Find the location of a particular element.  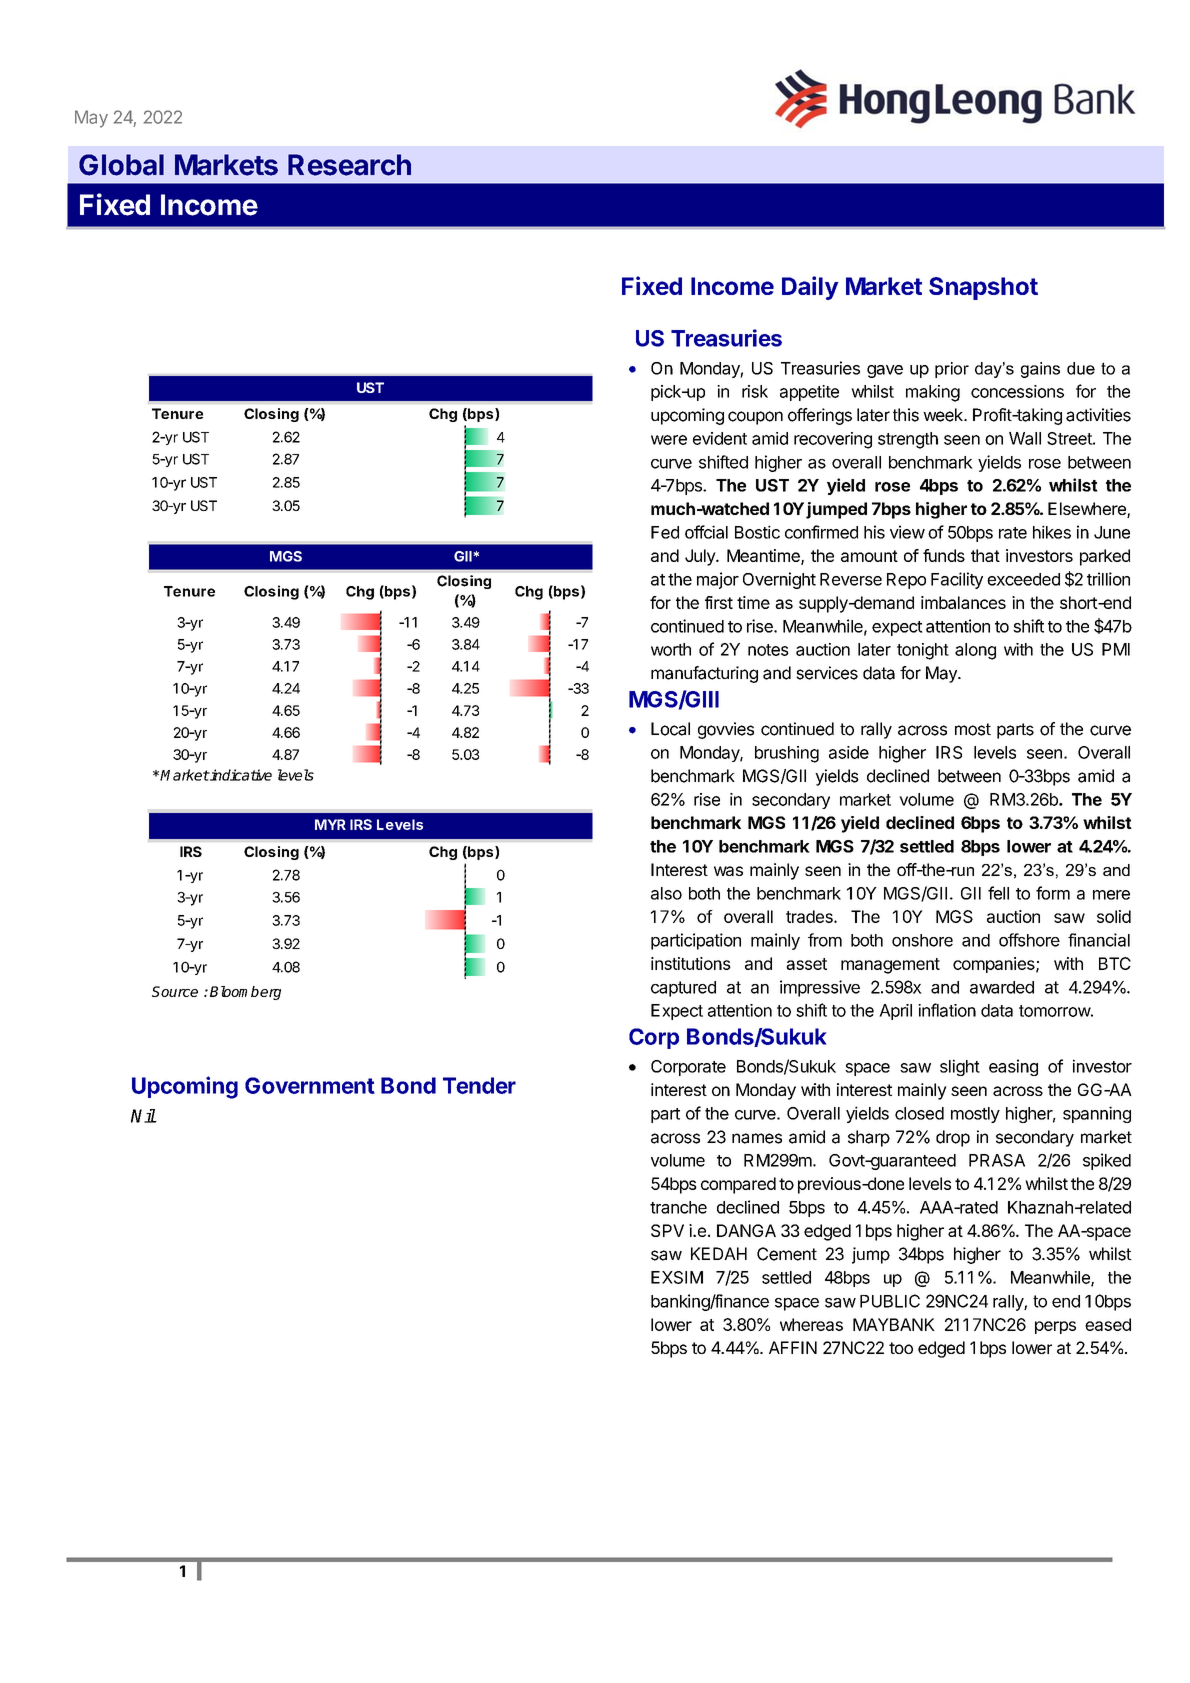

aside is located at coordinates (849, 752).
